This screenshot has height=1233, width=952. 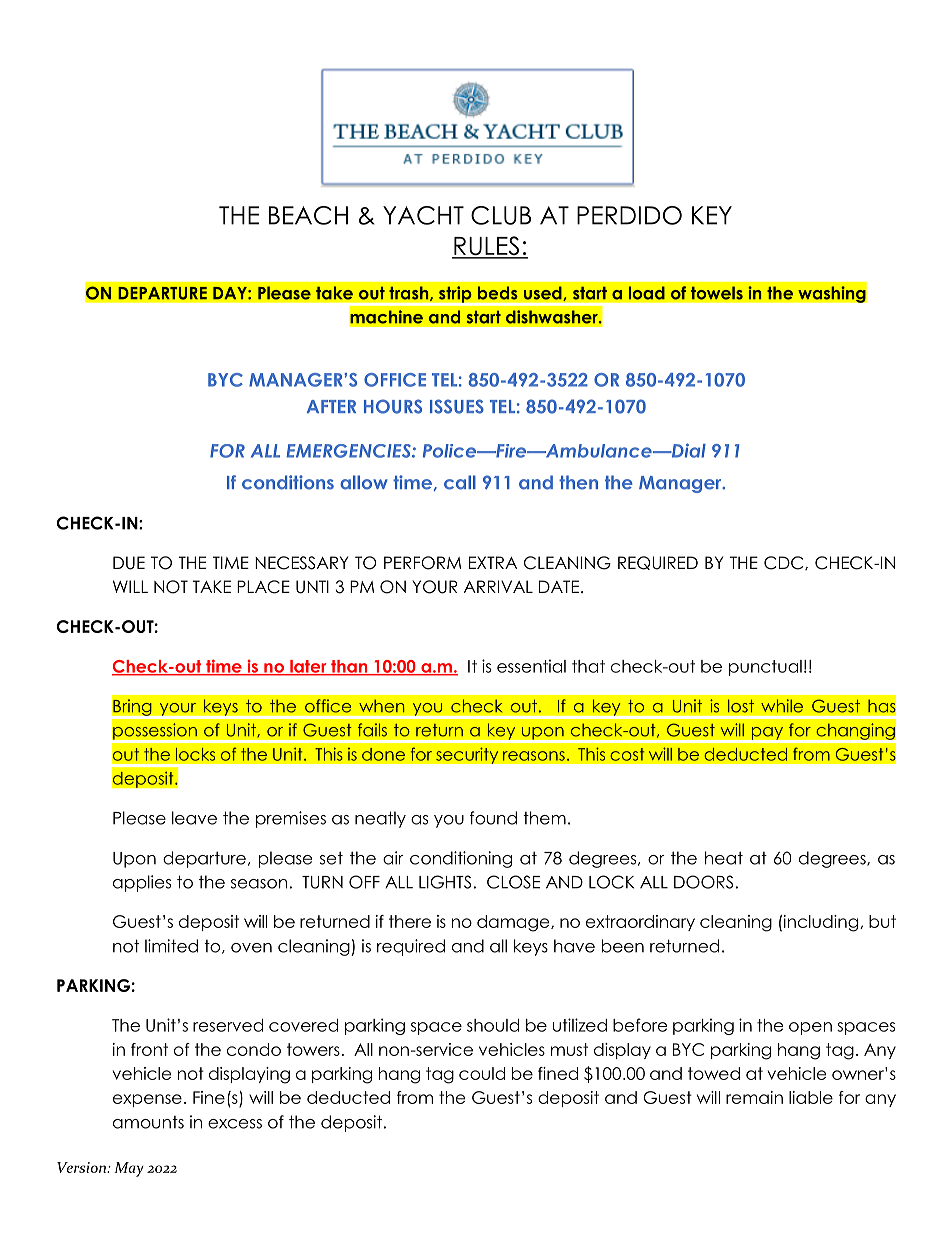 I want to click on could, so click(x=482, y=1073).
